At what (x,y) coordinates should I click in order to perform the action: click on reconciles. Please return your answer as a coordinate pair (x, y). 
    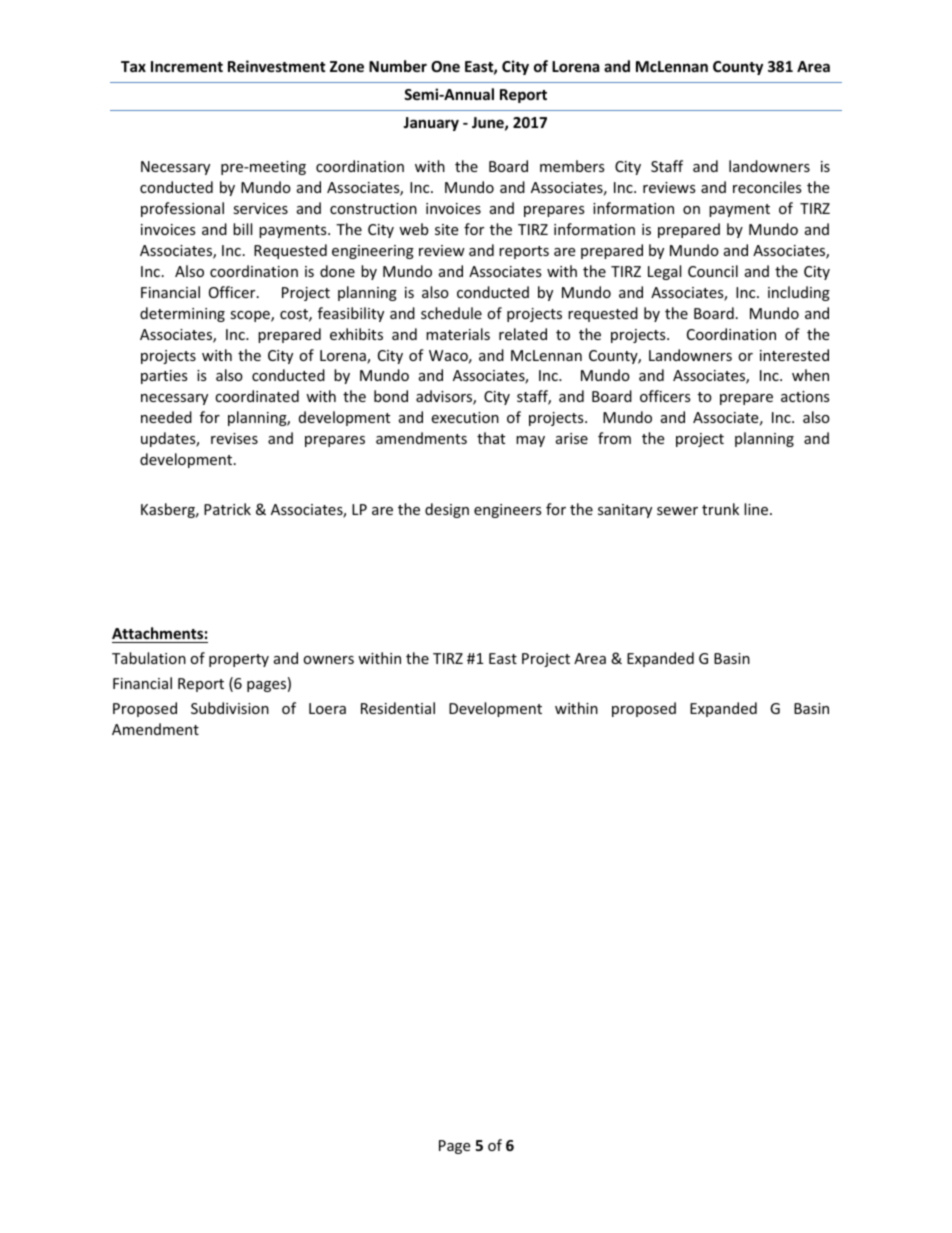
    Looking at the image, I should click on (767, 187).
